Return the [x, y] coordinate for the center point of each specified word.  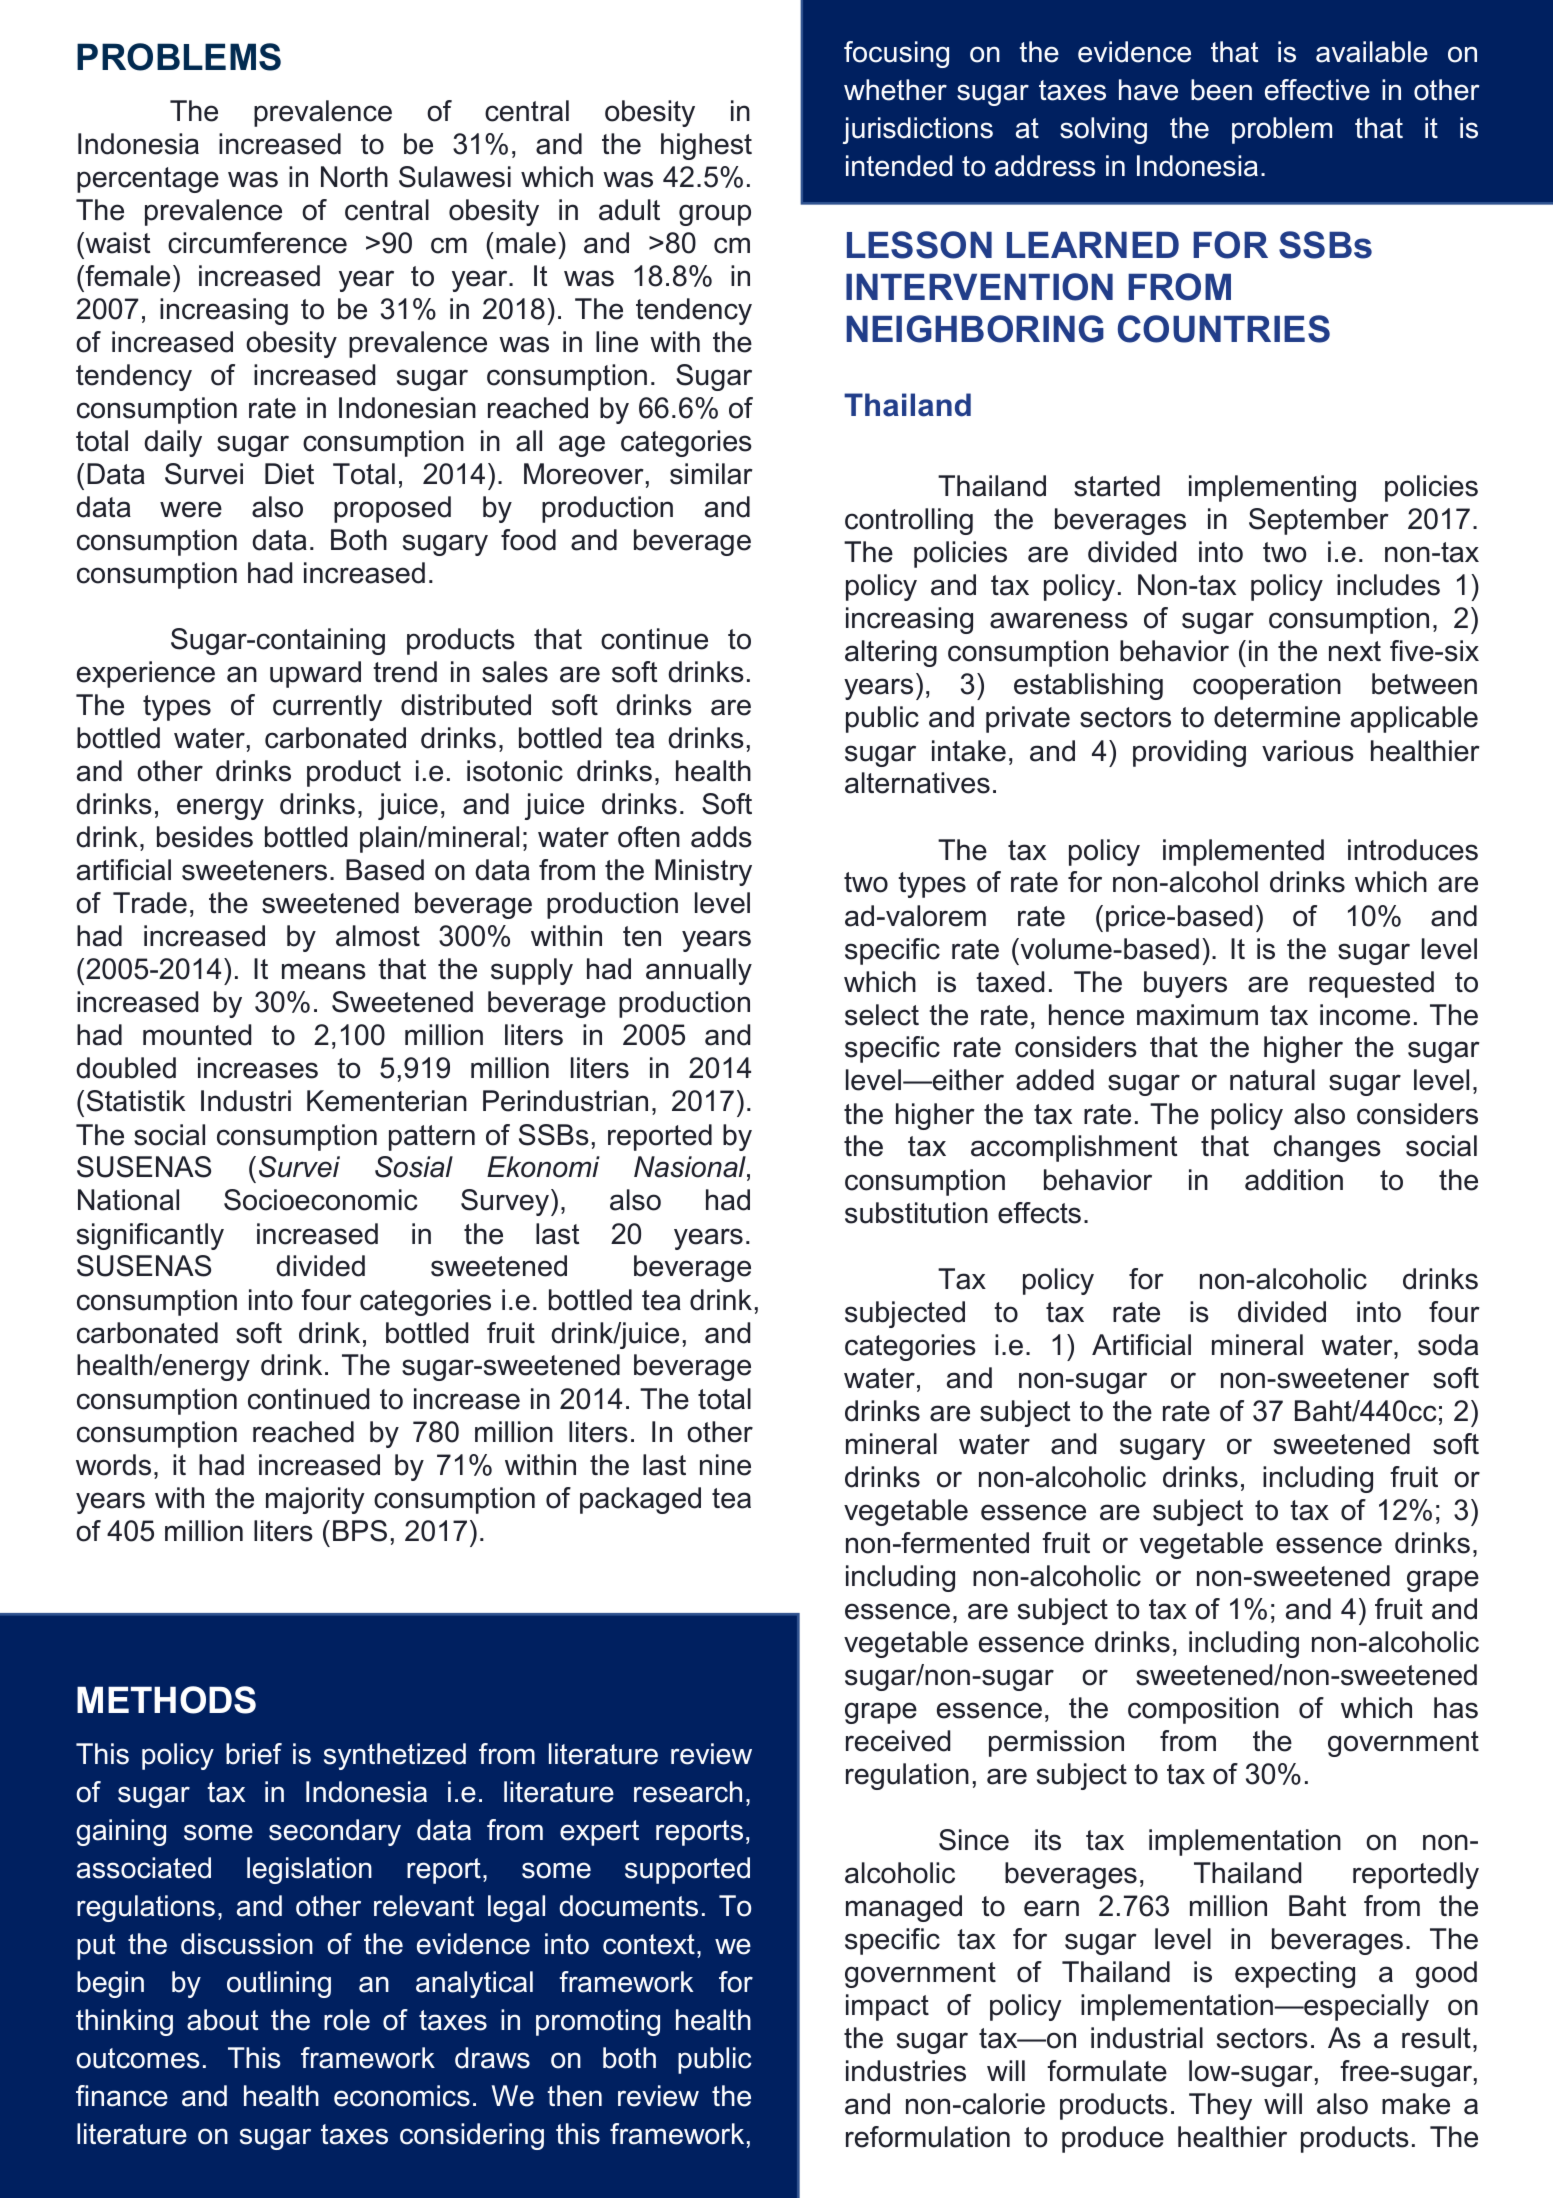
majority [315, 1500]
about [222, 2020]
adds [721, 837]
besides [205, 837]
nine [725, 1465]
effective [1317, 90]
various [1308, 751]
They [1220, 2106]
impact [887, 2007]
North [354, 177]
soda [1448, 1345]
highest [706, 146]
